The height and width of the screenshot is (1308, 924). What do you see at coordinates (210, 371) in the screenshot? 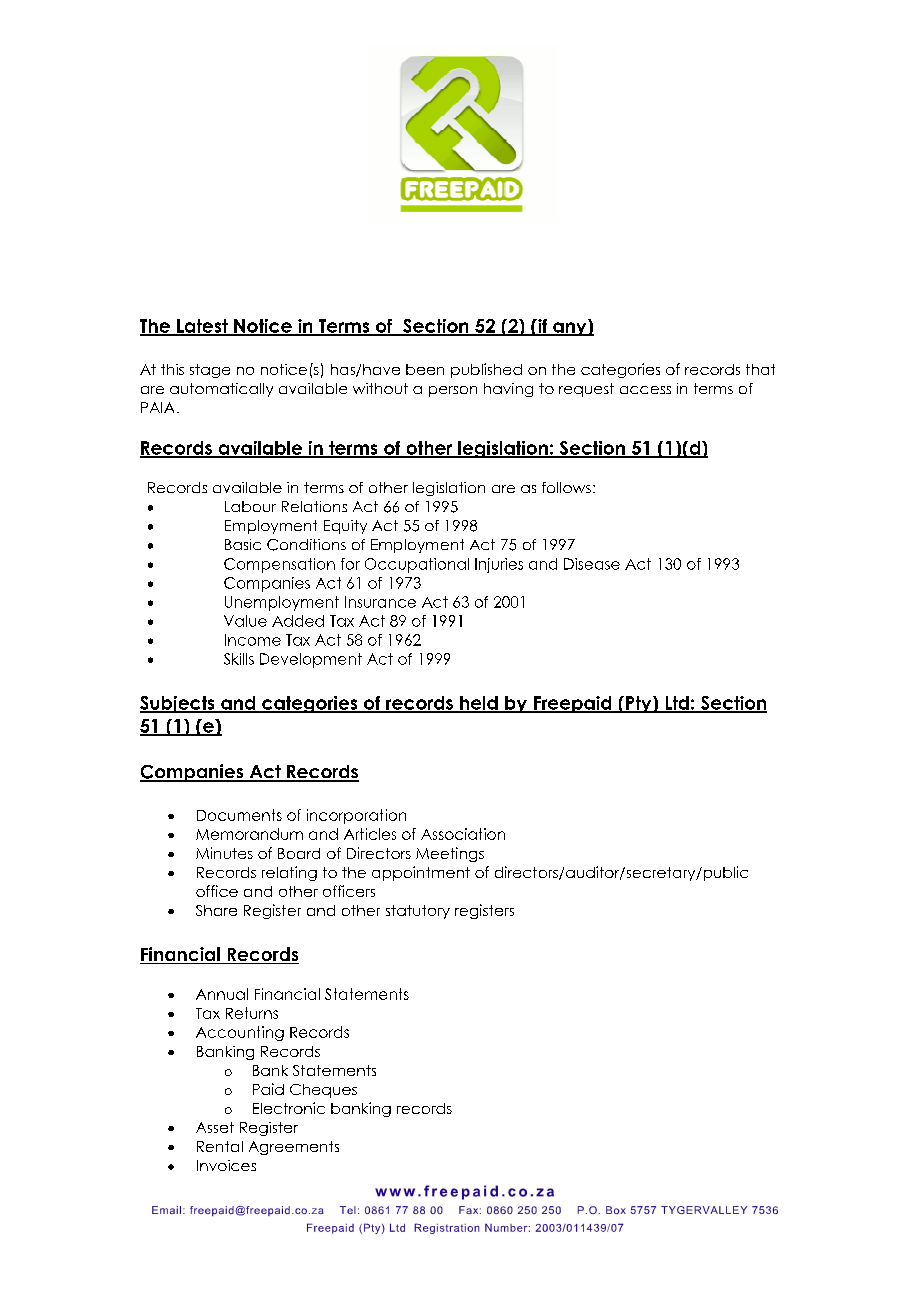
I see `stage` at bounding box center [210, 371].
